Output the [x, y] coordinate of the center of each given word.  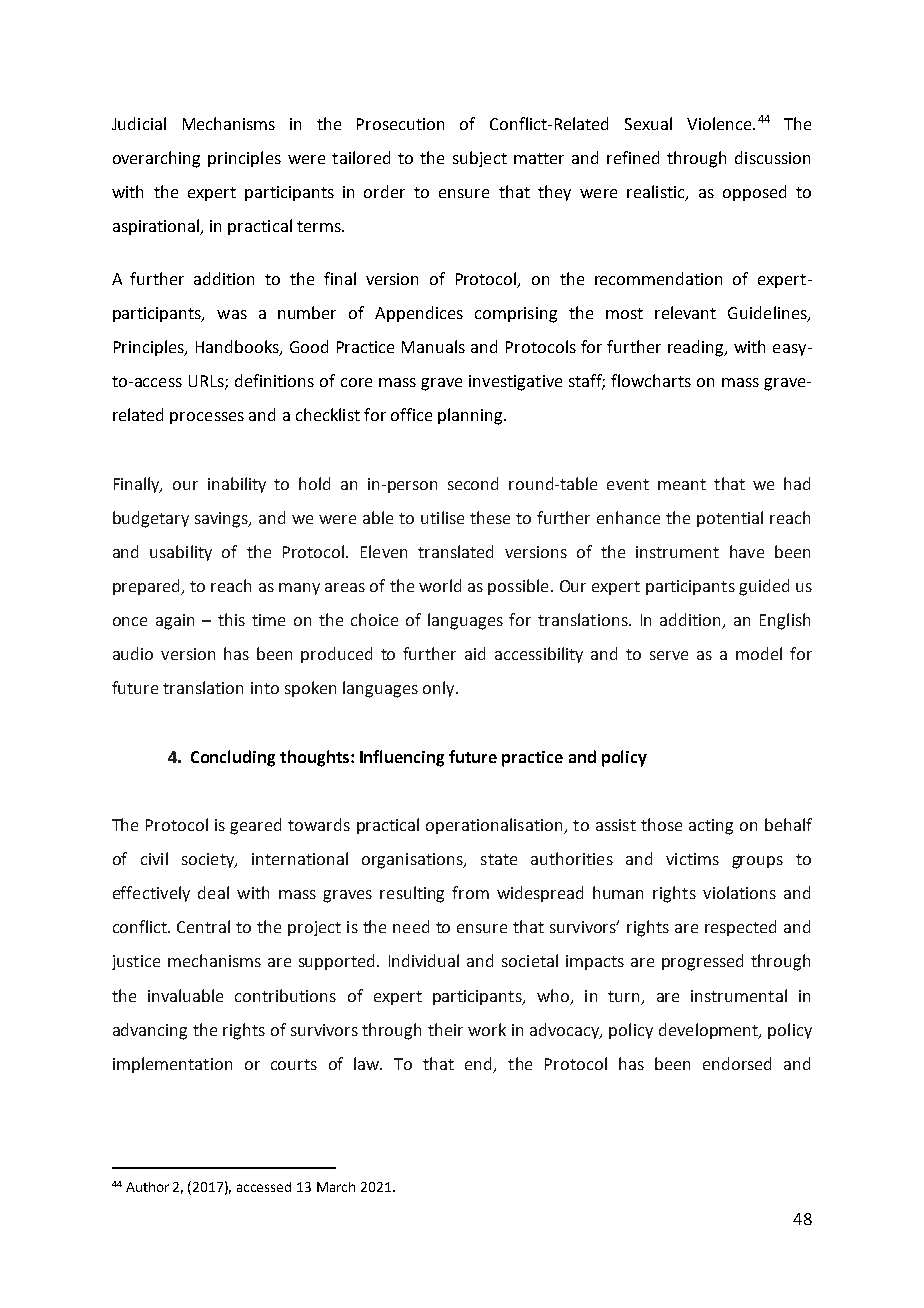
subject [480, 159]
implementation [172, 1065]
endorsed [737, 1063]
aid [475, 653]
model [759, 653]
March [336, 1187]
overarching [156, 159]
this [231, 619]
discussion [772, 157]
